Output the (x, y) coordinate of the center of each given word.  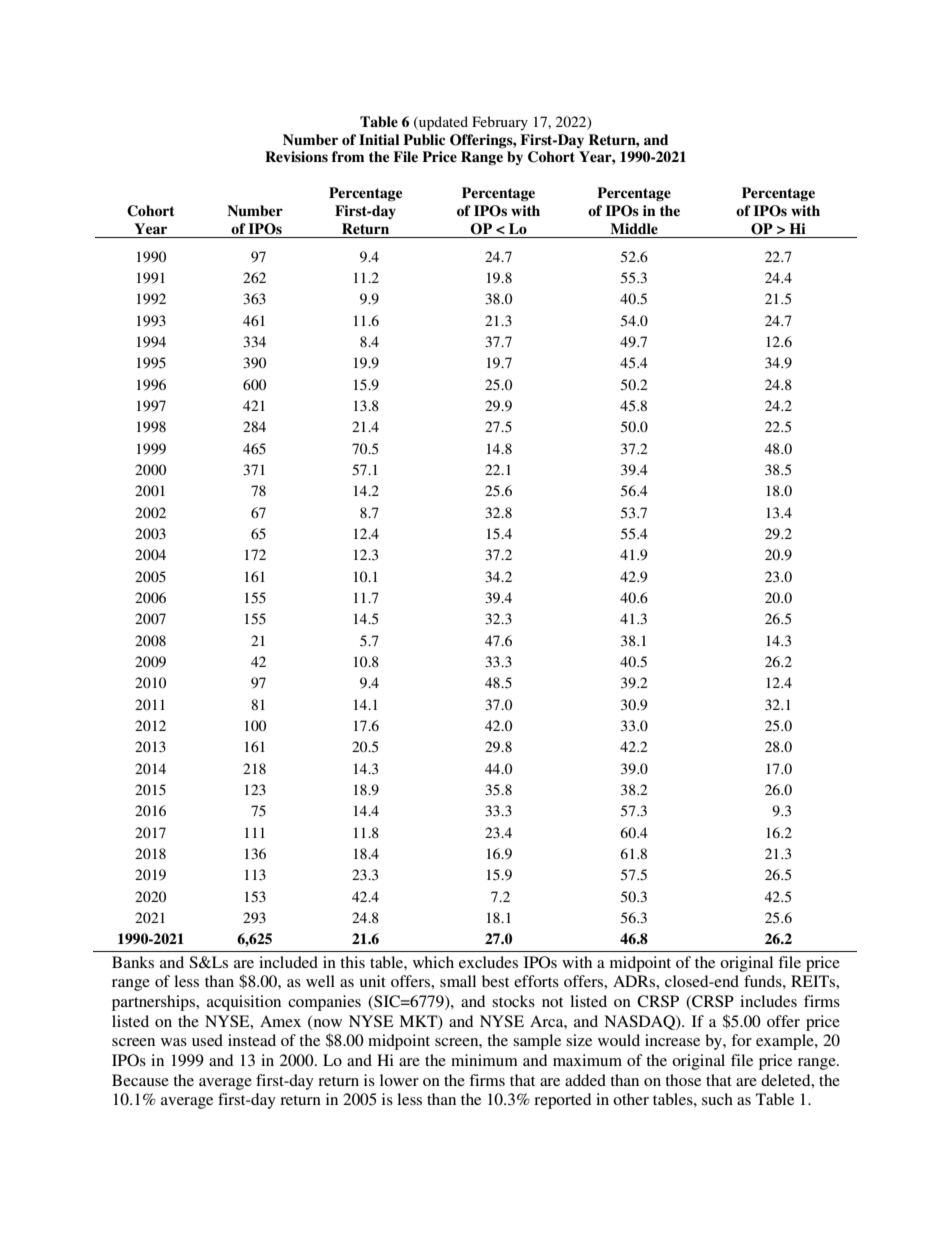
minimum (484, 1060)
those (683, 1080)
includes (768, 1001)
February (500, 123)
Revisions (296, 156)
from (348, 156)
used (207, 1040)
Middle (634, 228)
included (288, 962)
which (433, 962)
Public (424, 140)
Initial (379, 139)
